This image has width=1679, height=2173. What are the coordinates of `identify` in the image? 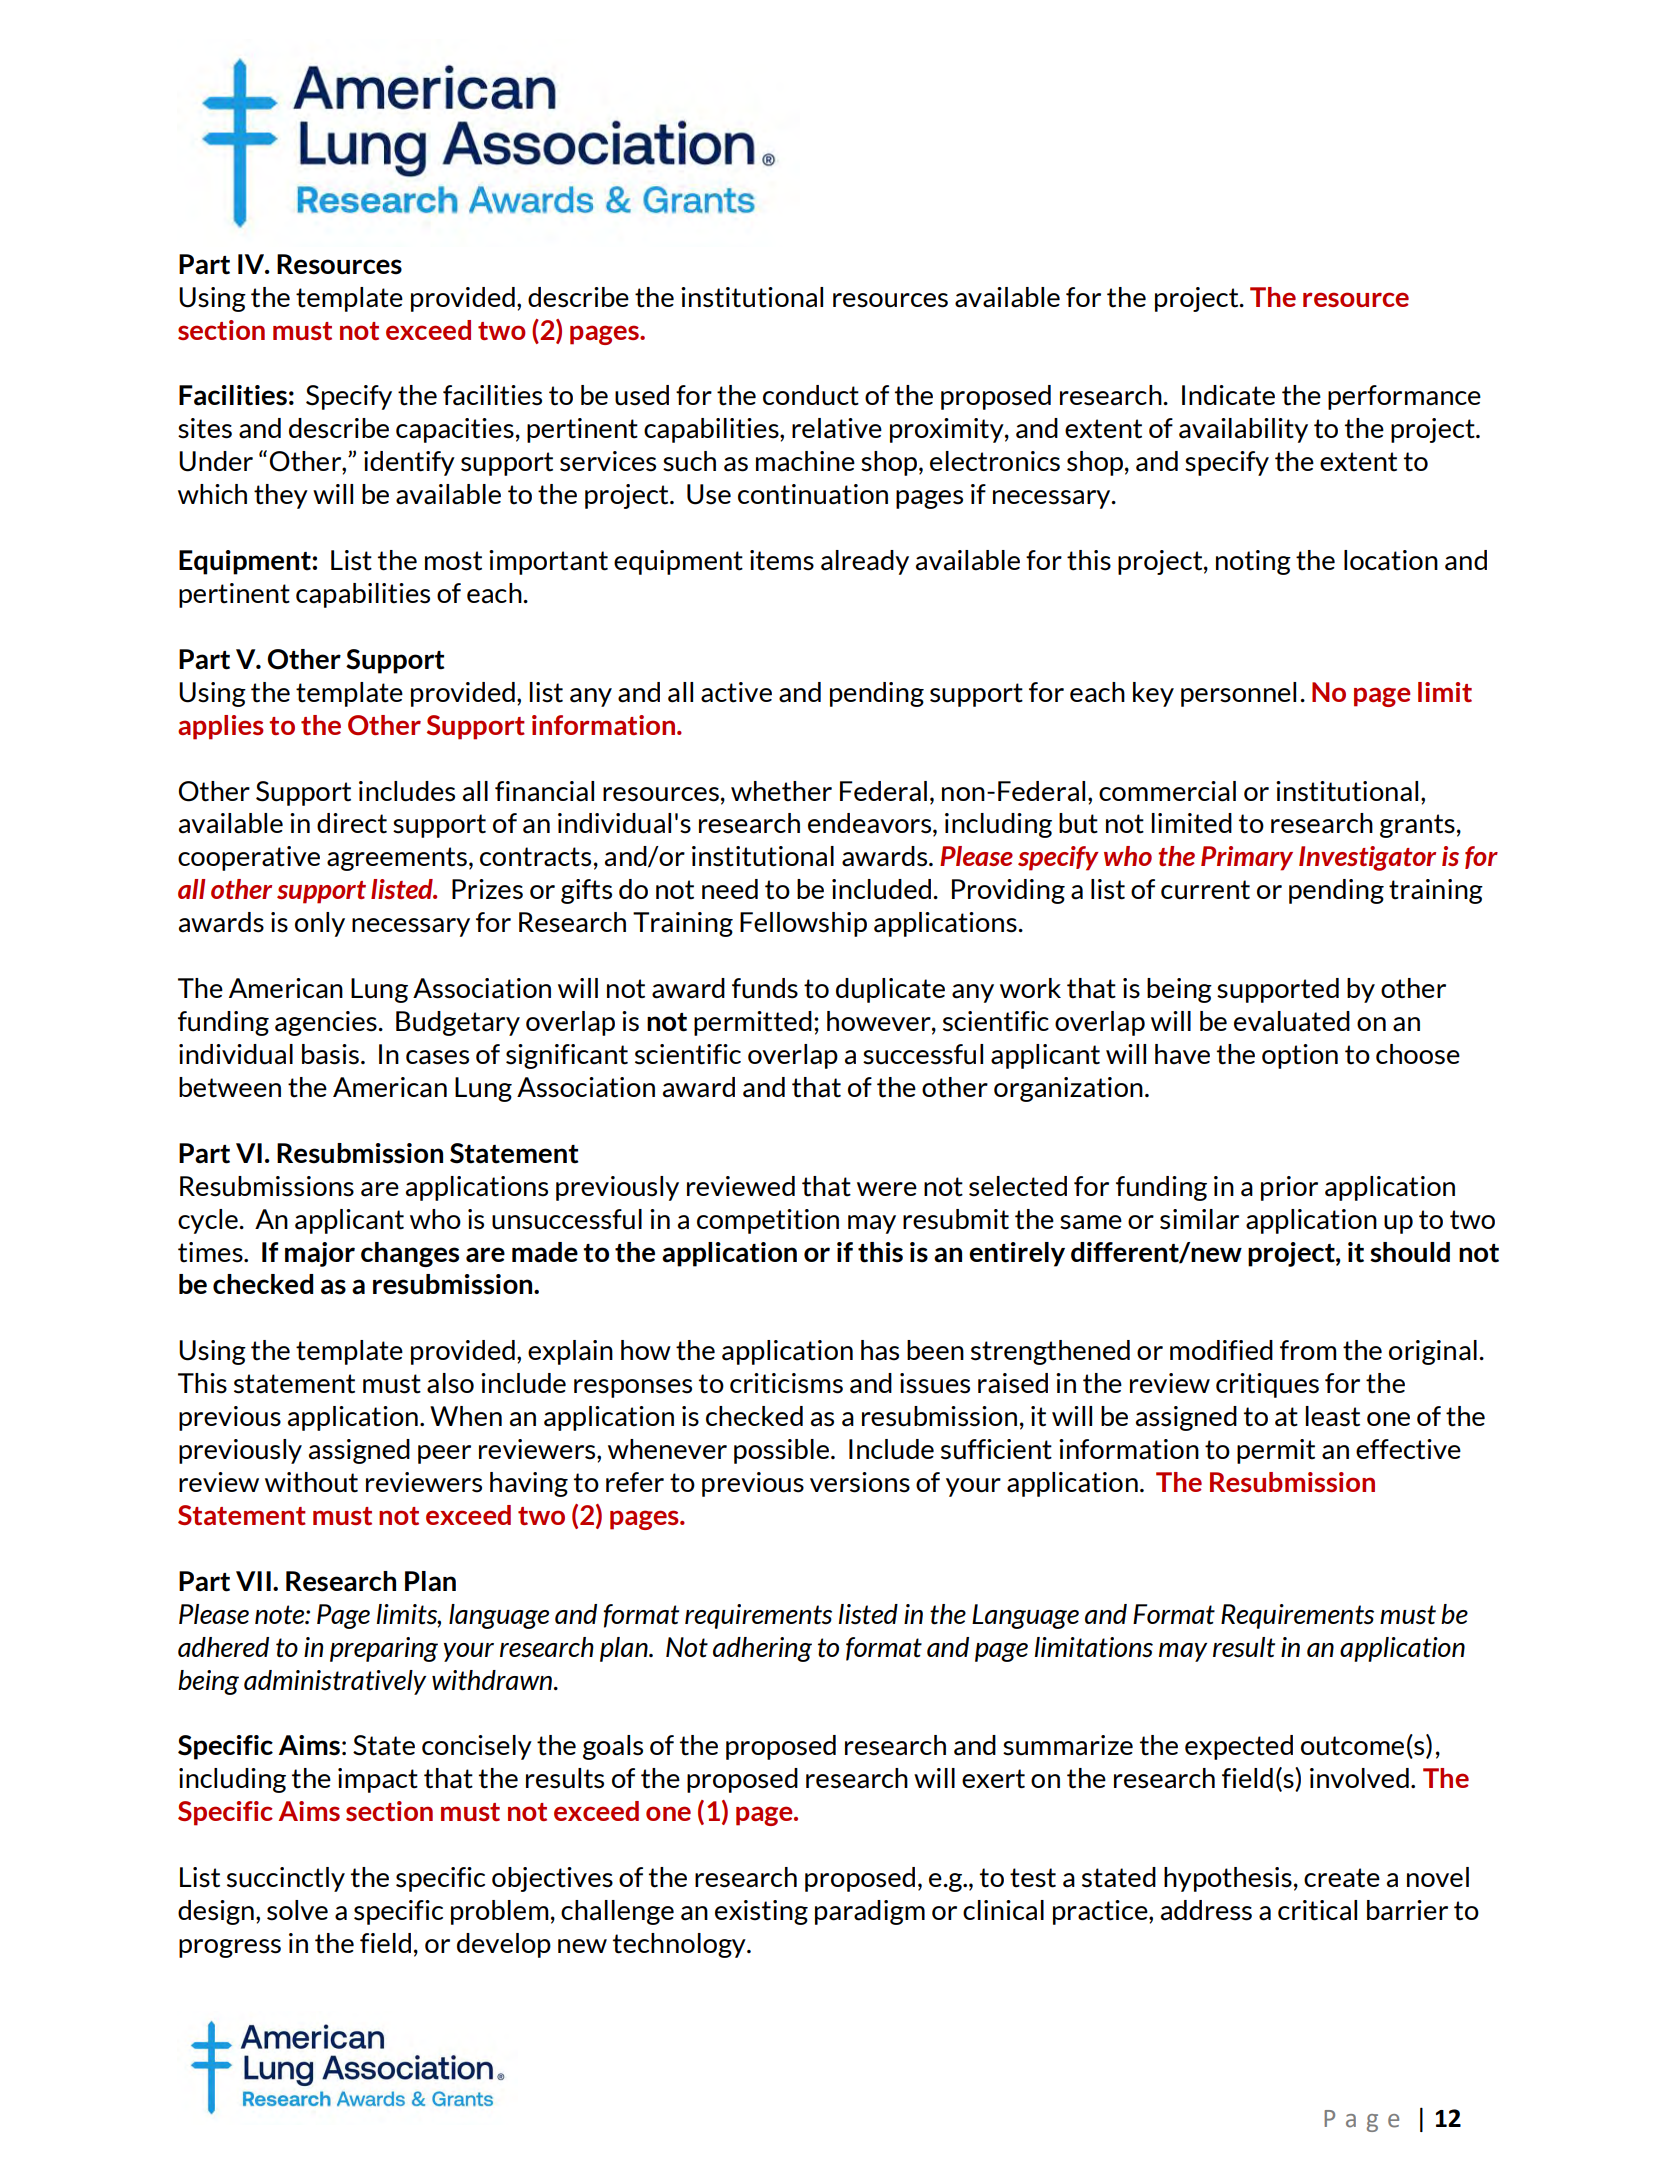 It's located at (409, 463).
